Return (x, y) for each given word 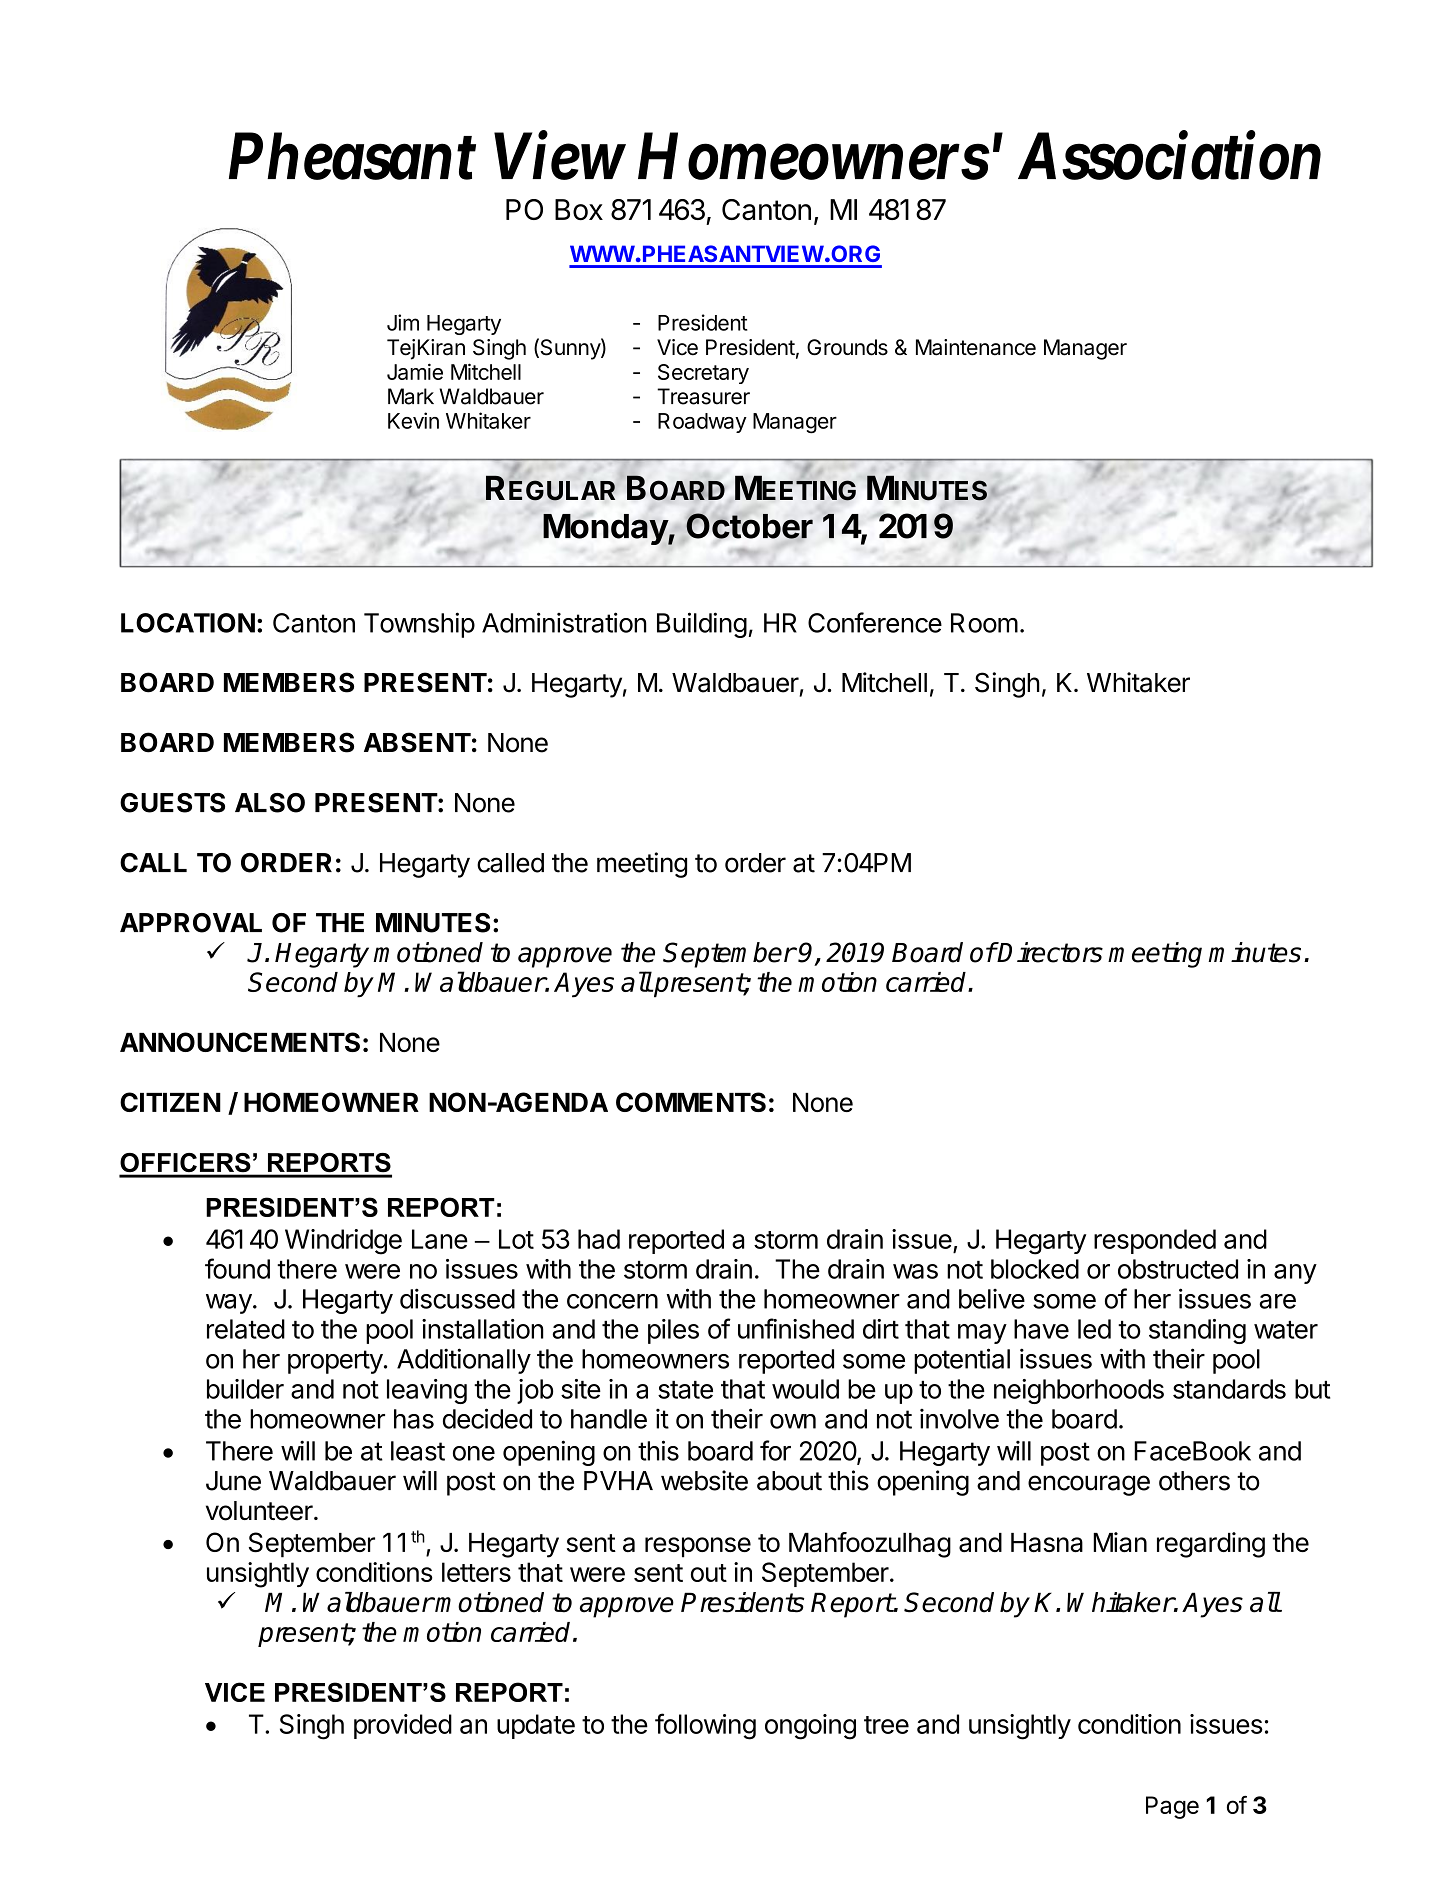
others (1194, 1481)
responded (1155, 1241)
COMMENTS (691, 1102)
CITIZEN (170, 1102)
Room (984, 623)
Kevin (413, 420)
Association (1169, 156)
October (749, 526)
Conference (875, 622)
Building (702, 625)
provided (403, 1726)
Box (579, 209)
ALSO (270, 803)
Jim (403, 322)
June (233, 1481)
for (775, 1450)
